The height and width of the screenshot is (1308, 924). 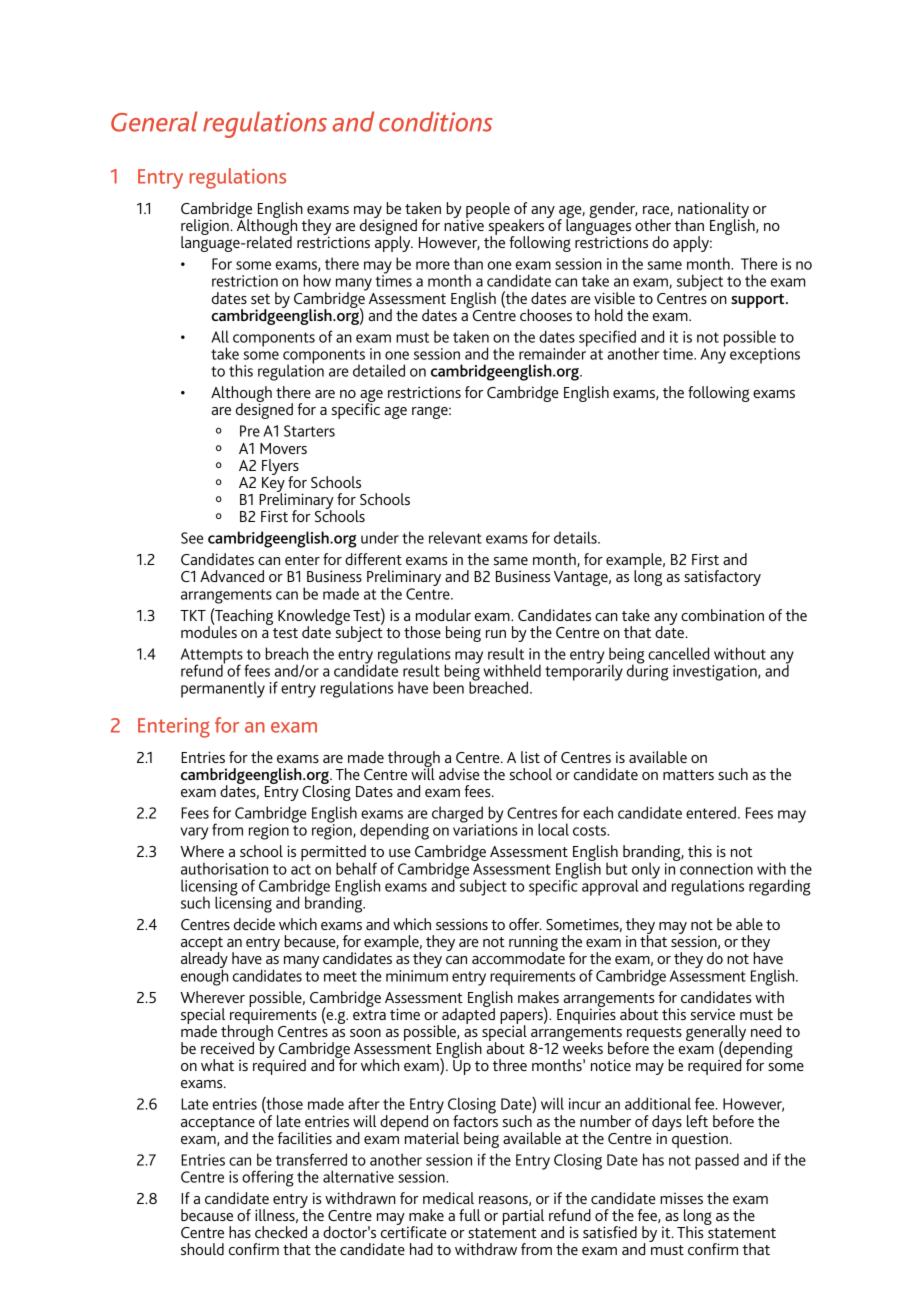 What do you see at coordinates (206, 228) in the screenshot?
I see `religion` at bounding box center [206, 228].
